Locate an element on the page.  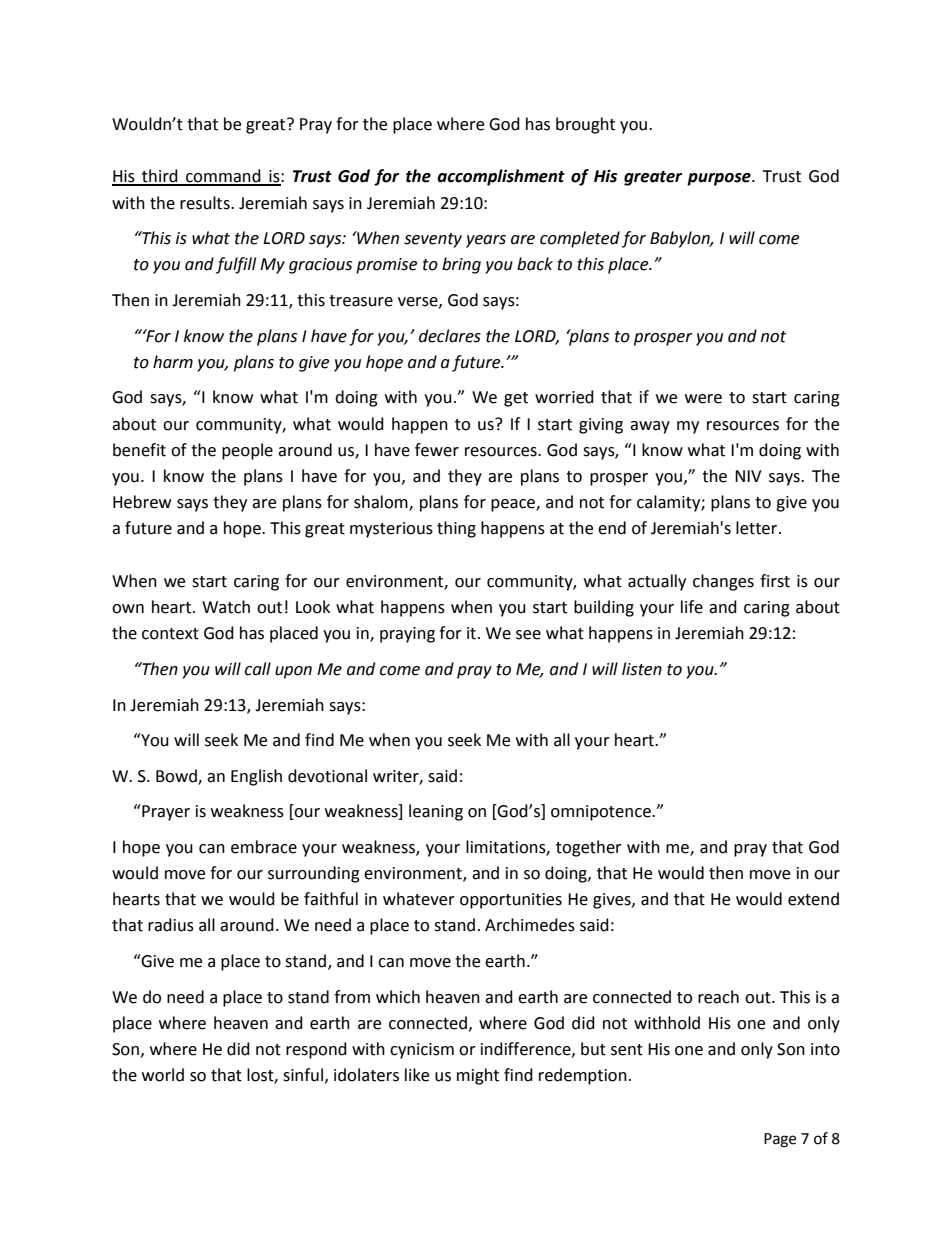
declares is located at coordinates (450, 336).
